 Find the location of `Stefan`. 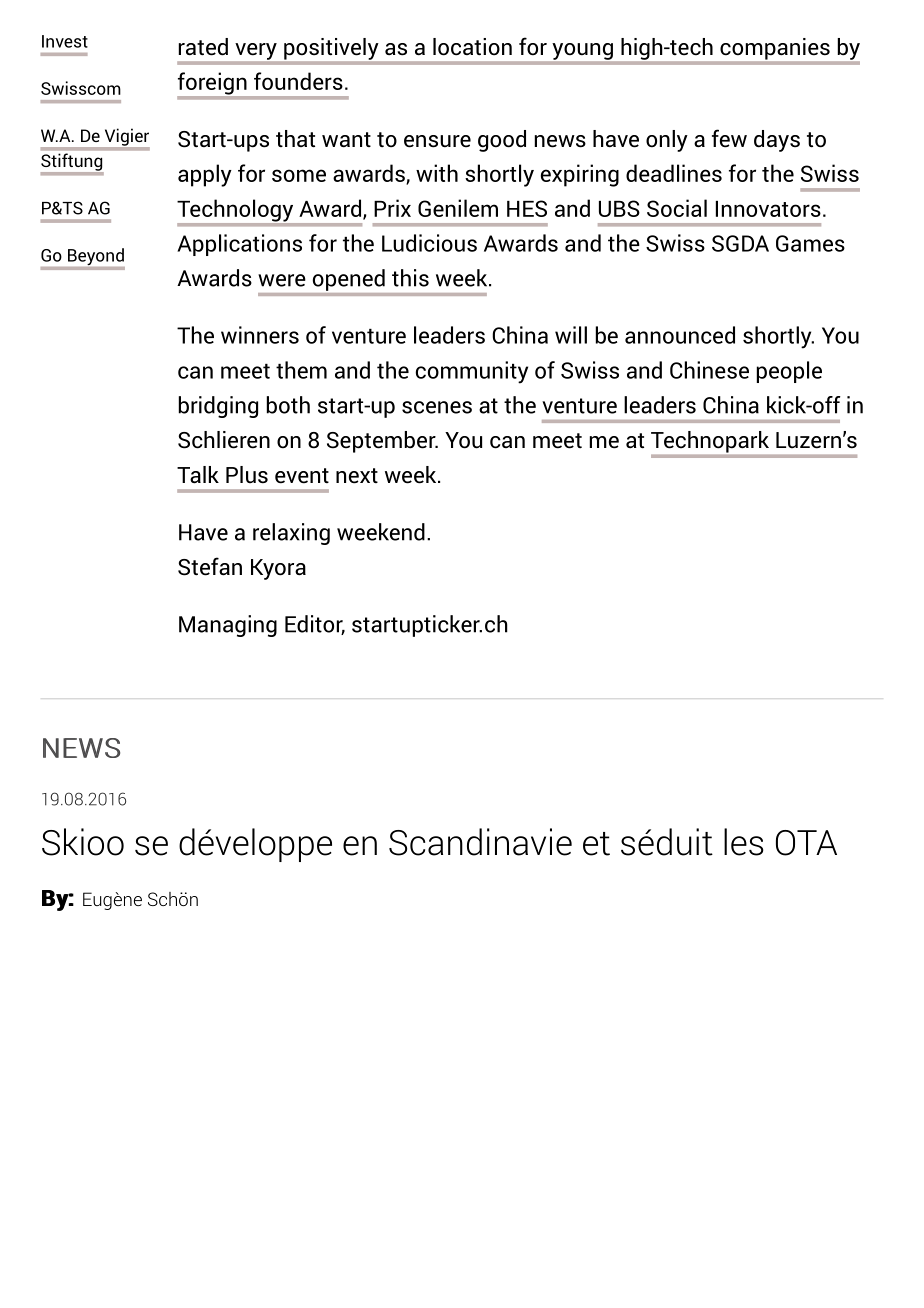

Stefan is located at coordinates (210, 566).
